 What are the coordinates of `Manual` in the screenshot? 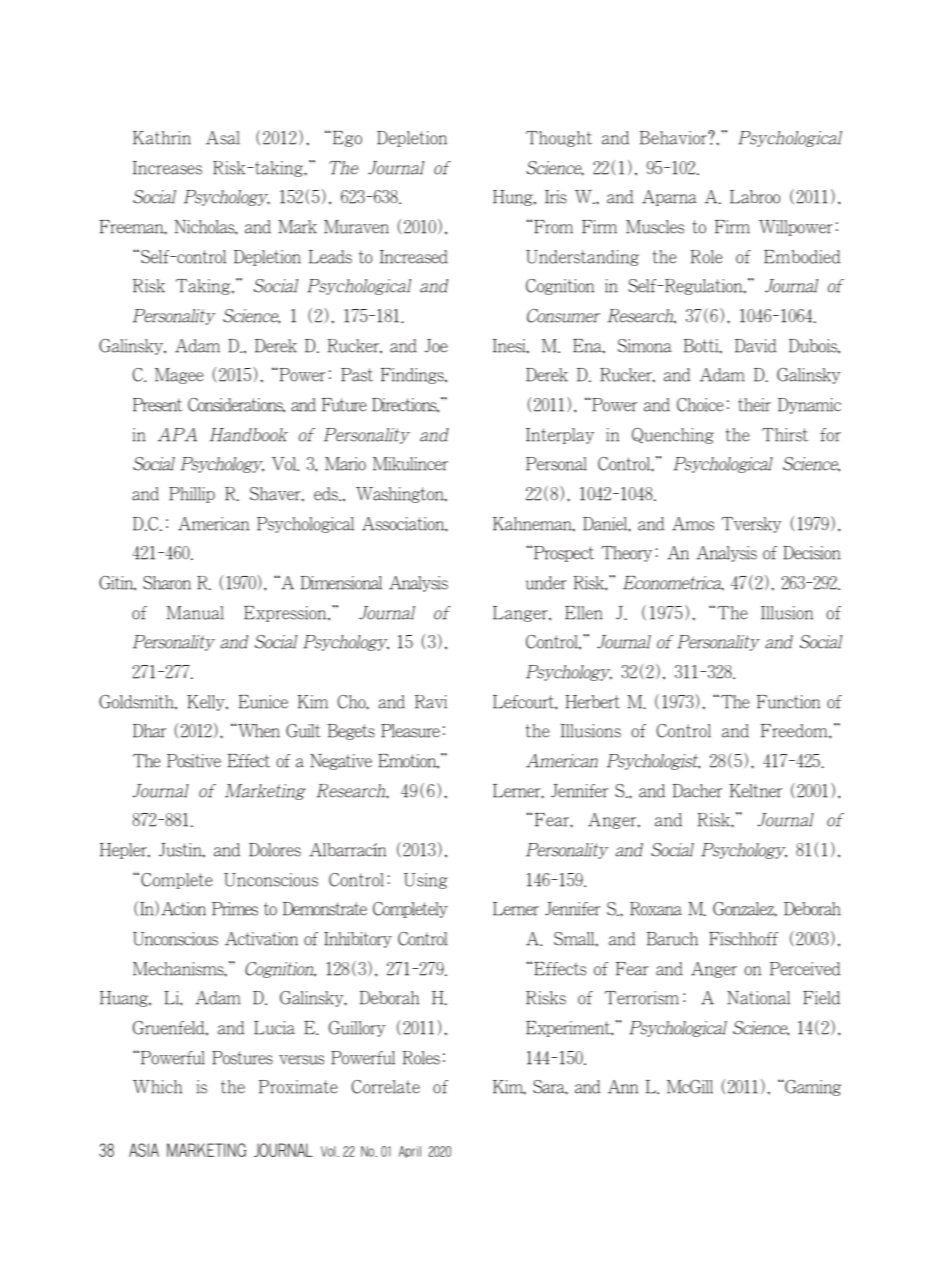 It's located at (195, 613).
